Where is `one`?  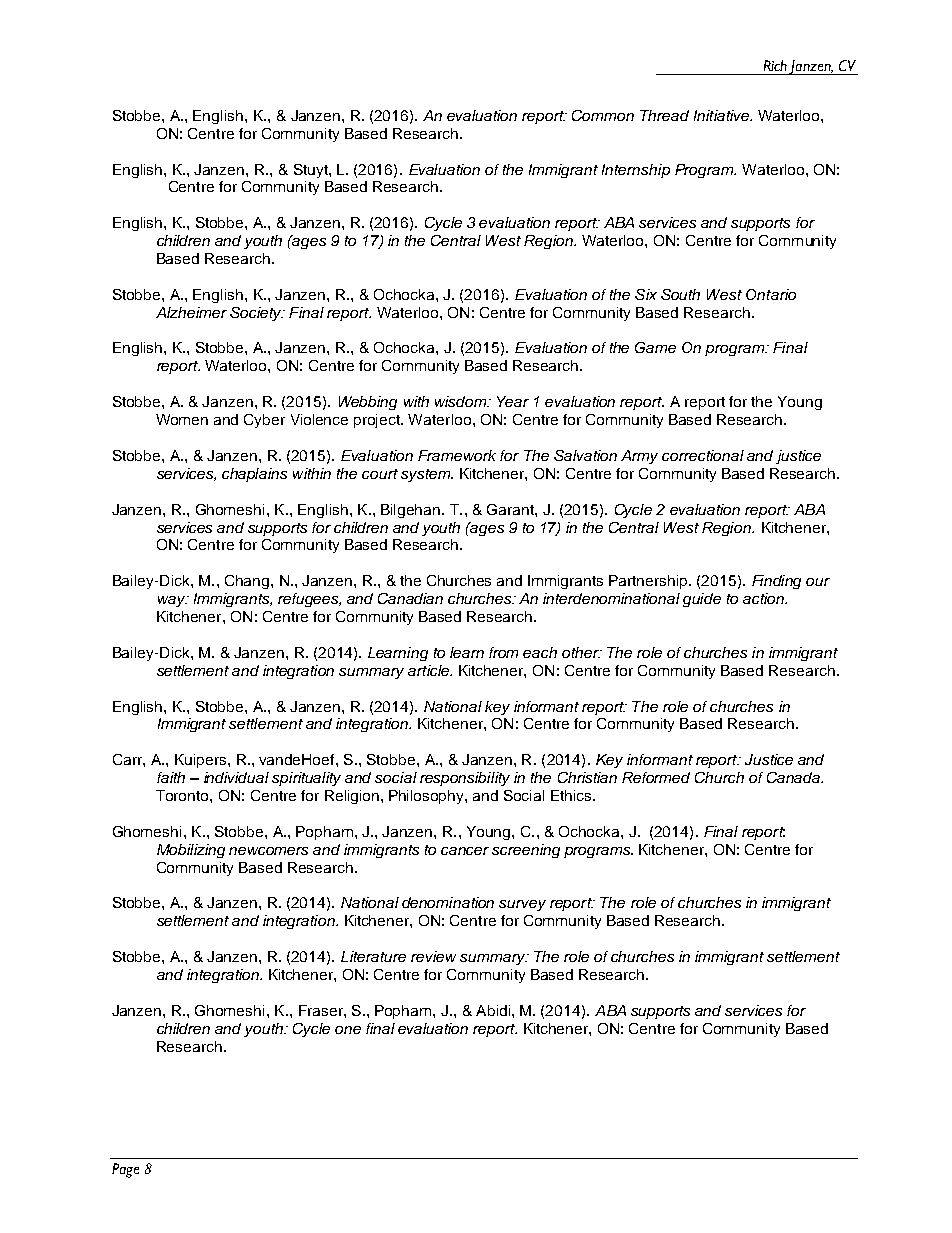
one is located at coordinates (348, 1030).
